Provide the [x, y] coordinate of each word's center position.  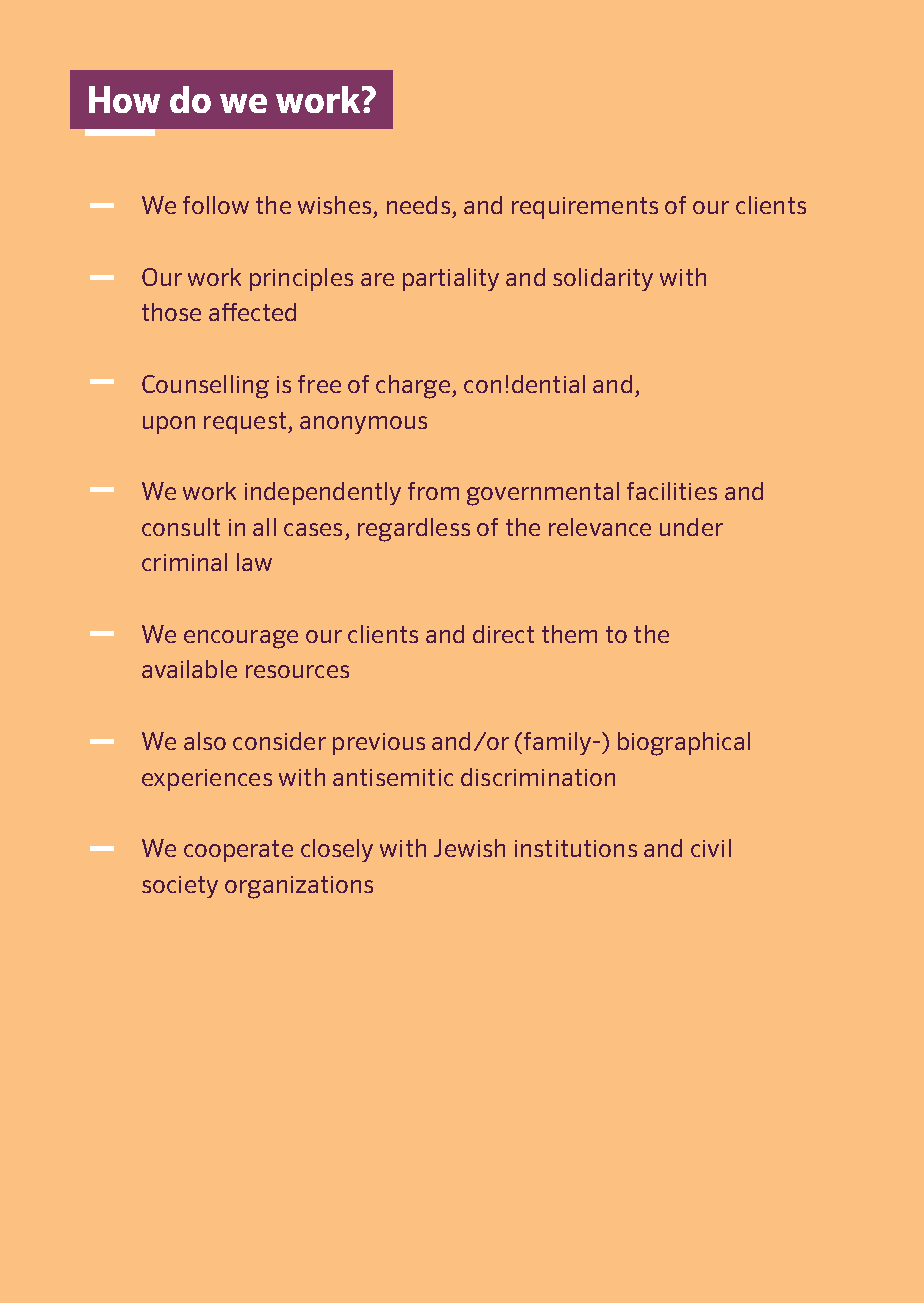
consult [181, 527]
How [124, 99]
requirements [585, 208]
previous [379, 744]
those [171, 312]
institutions [576, 848]
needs [418, 205]
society [180, 887]
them [569, 634]
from [433, 491]
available [189, 669]
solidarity [603, 279]
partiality [451, 279]
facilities [672, 491]
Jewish [469, 848]
